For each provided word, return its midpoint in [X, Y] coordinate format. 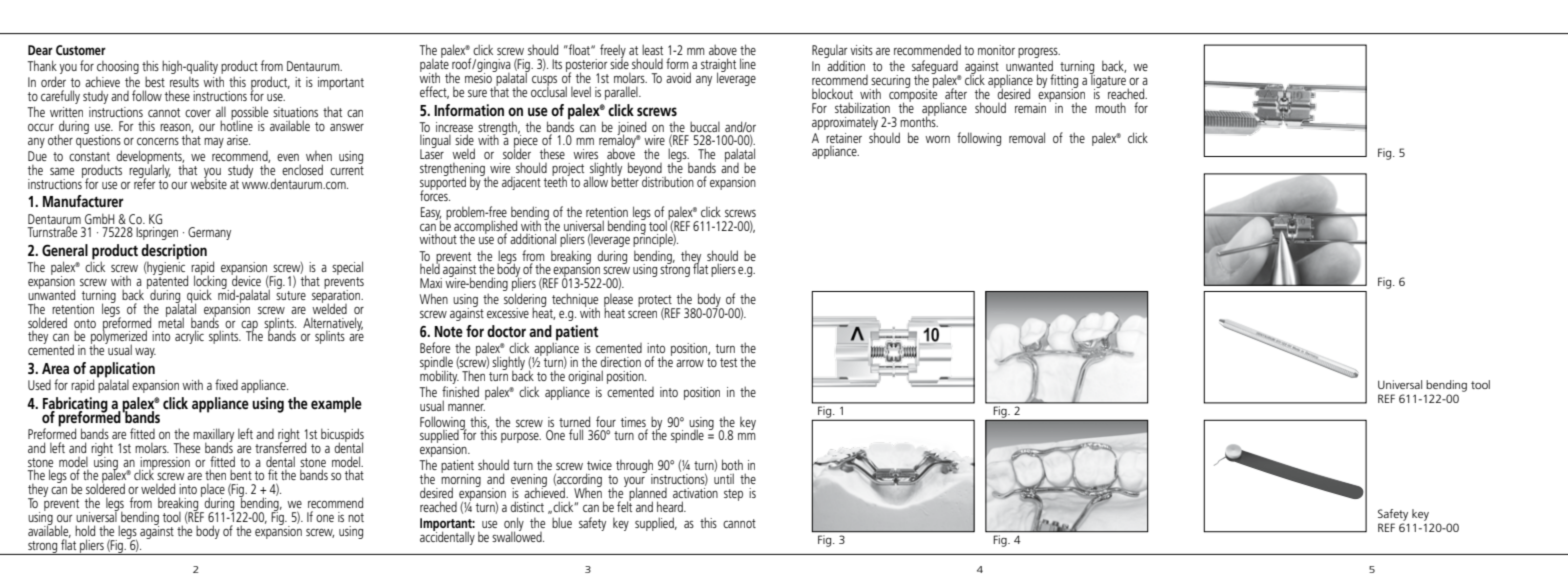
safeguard [936, 68]
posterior [586, 66]
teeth [556, 180]
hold [85, 530]
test [728, 362]
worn [937, 139]
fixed [226, 384]
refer [144, 182]
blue [562, 522]
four [606, 421]
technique [574, 301]
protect [656, 302]
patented [166, 282]
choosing [118, 67]
